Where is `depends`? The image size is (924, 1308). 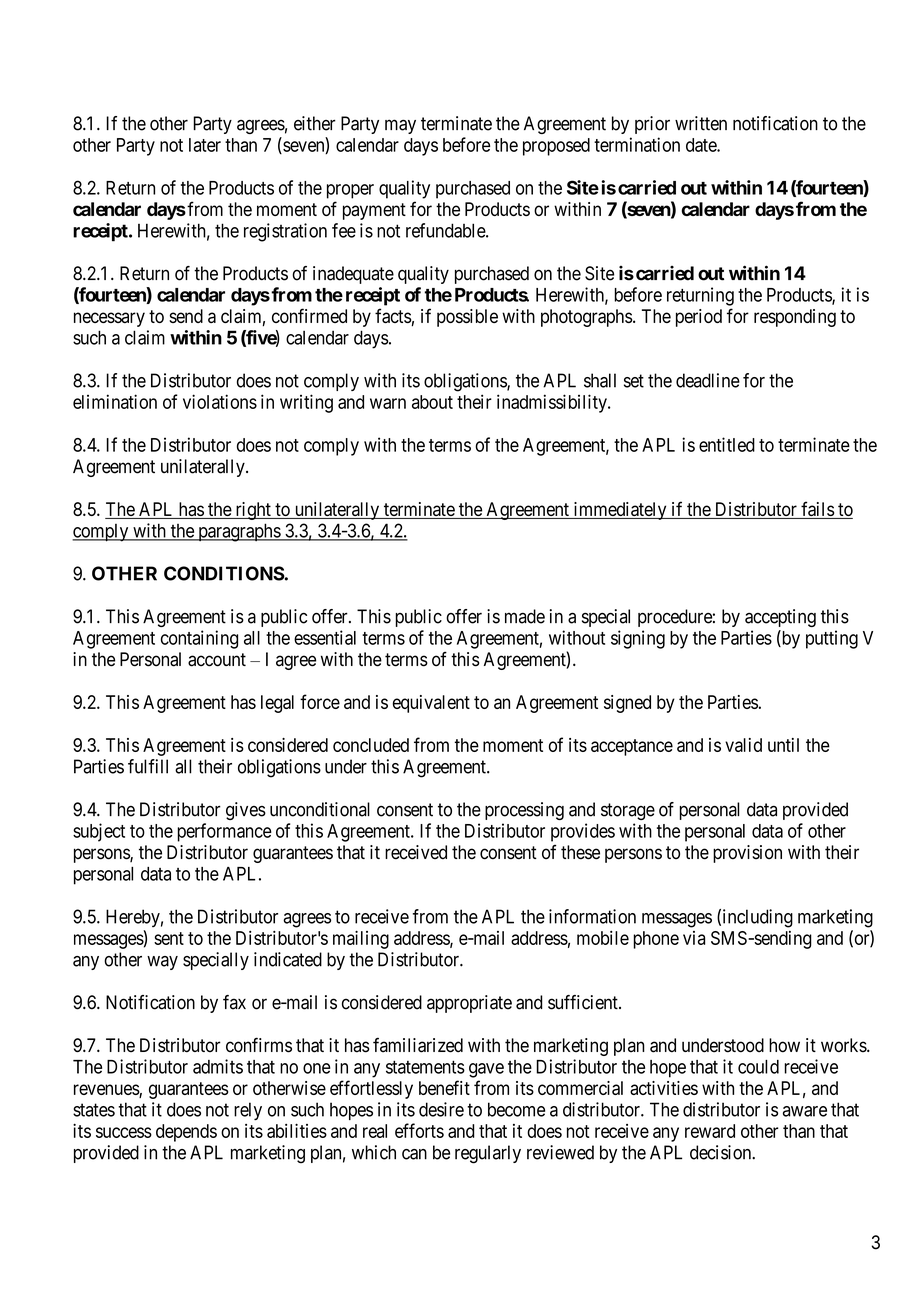 depends is located at coordinates (186, 1133).
